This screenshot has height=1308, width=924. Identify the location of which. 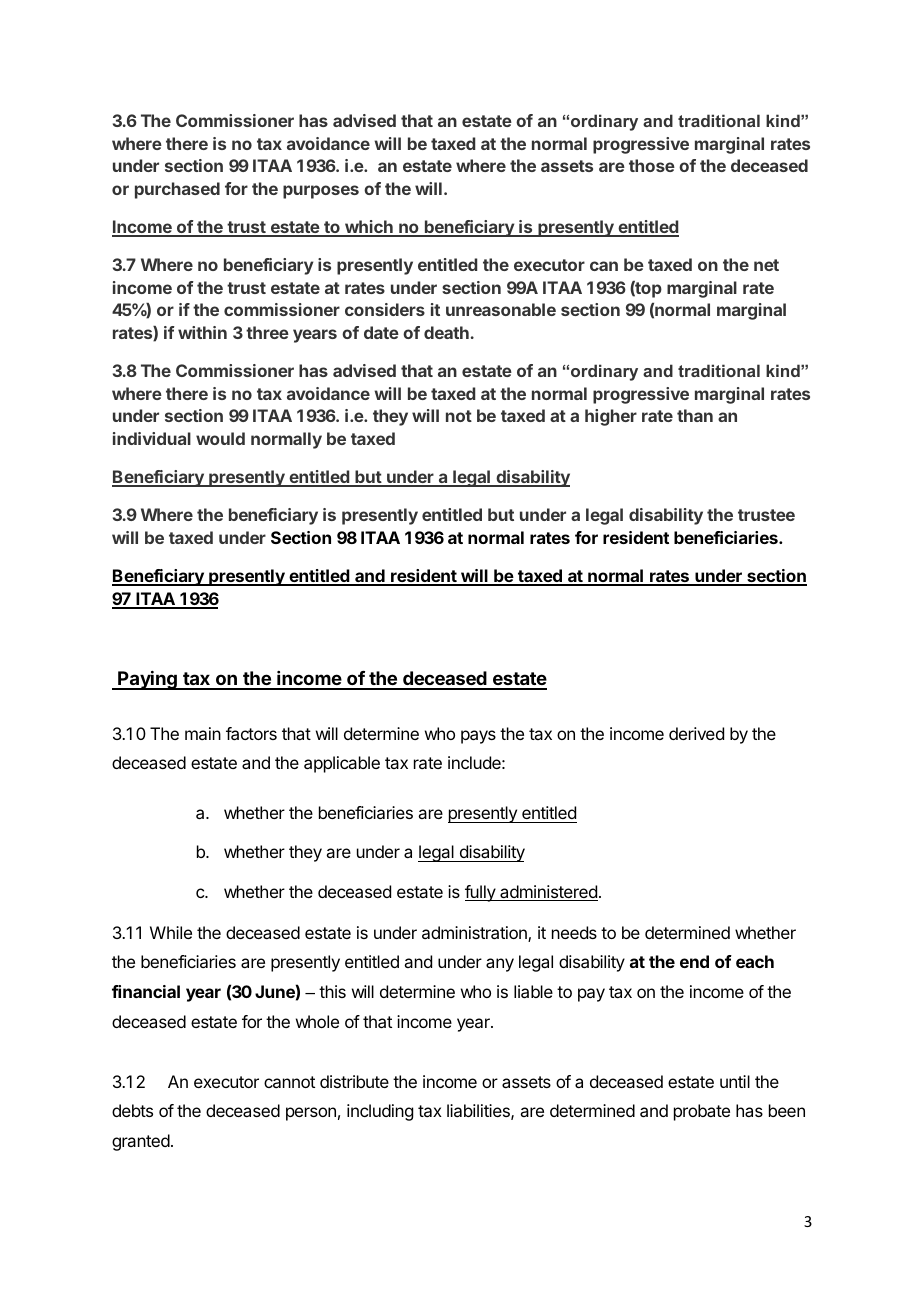
(369, 228).
